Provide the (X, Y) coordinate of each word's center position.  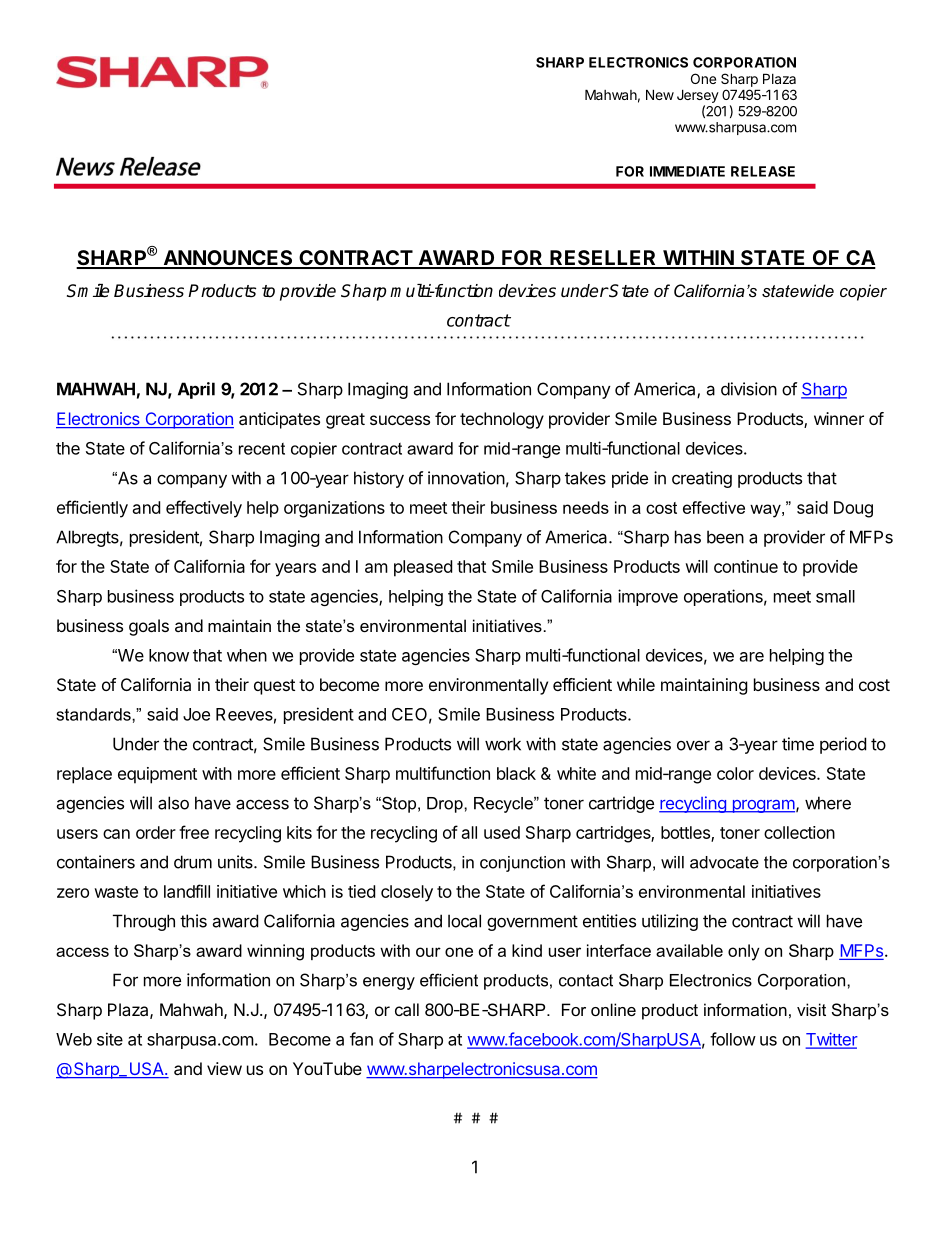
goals (149, 627)
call (407, 1009)
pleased (423, 568)
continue (746, 566)
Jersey (698, 96)
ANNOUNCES (228, 259)
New (660, 94)
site (110, 1039)
